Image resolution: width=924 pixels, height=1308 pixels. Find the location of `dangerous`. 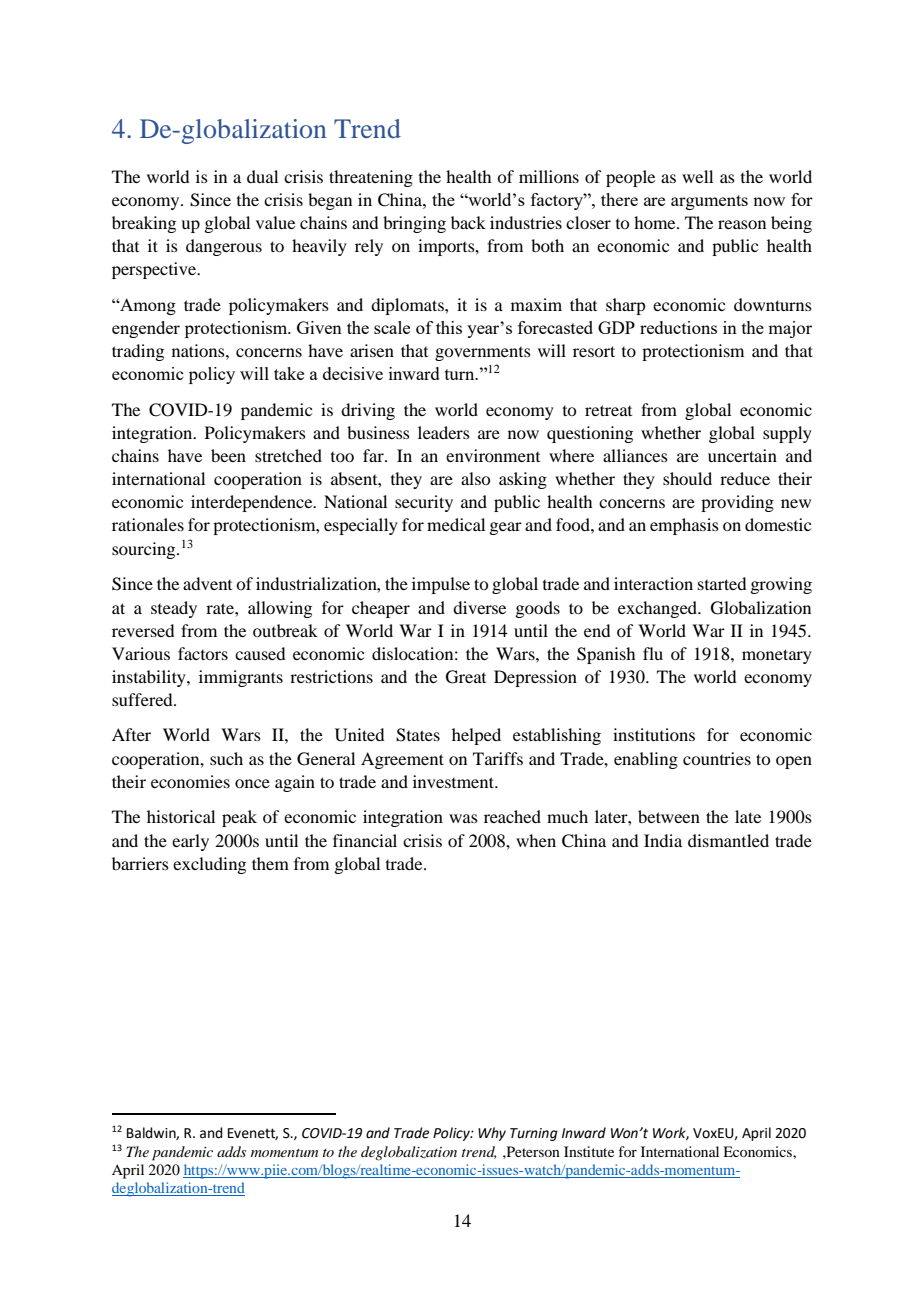

dangerous is located at coordinates (224, 247).
